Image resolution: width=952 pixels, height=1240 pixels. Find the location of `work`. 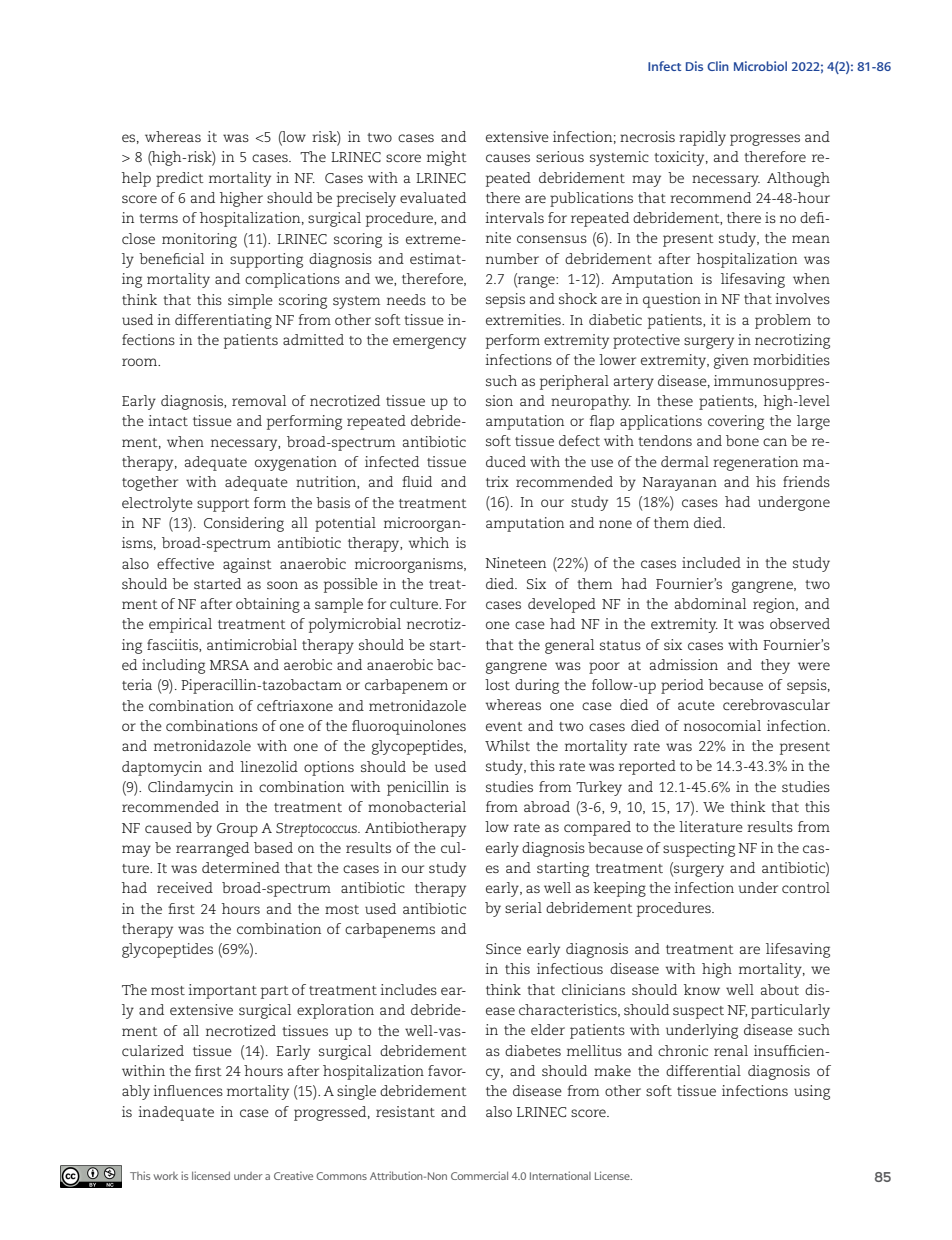

work is located at coordinates (165, 1176).
